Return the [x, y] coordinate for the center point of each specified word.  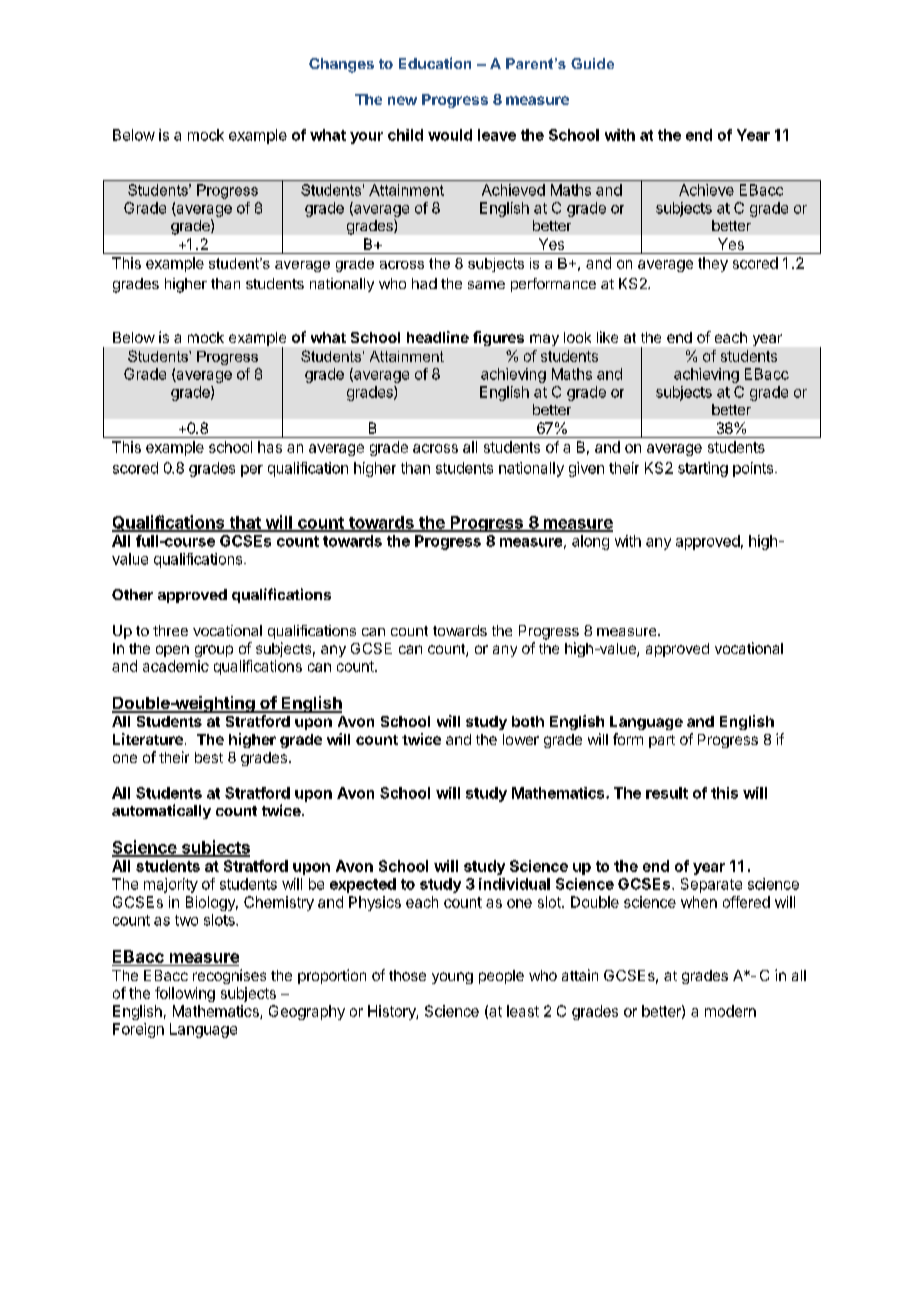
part [662, 741]
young [452, 978]
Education [435, 63]
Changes [341, 65]
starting [703, 469]
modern [730, 1011]
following [185, 994]
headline [438, 337]
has [270, 447]
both [528, 721]
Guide [592, 63]
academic [176, 666]
